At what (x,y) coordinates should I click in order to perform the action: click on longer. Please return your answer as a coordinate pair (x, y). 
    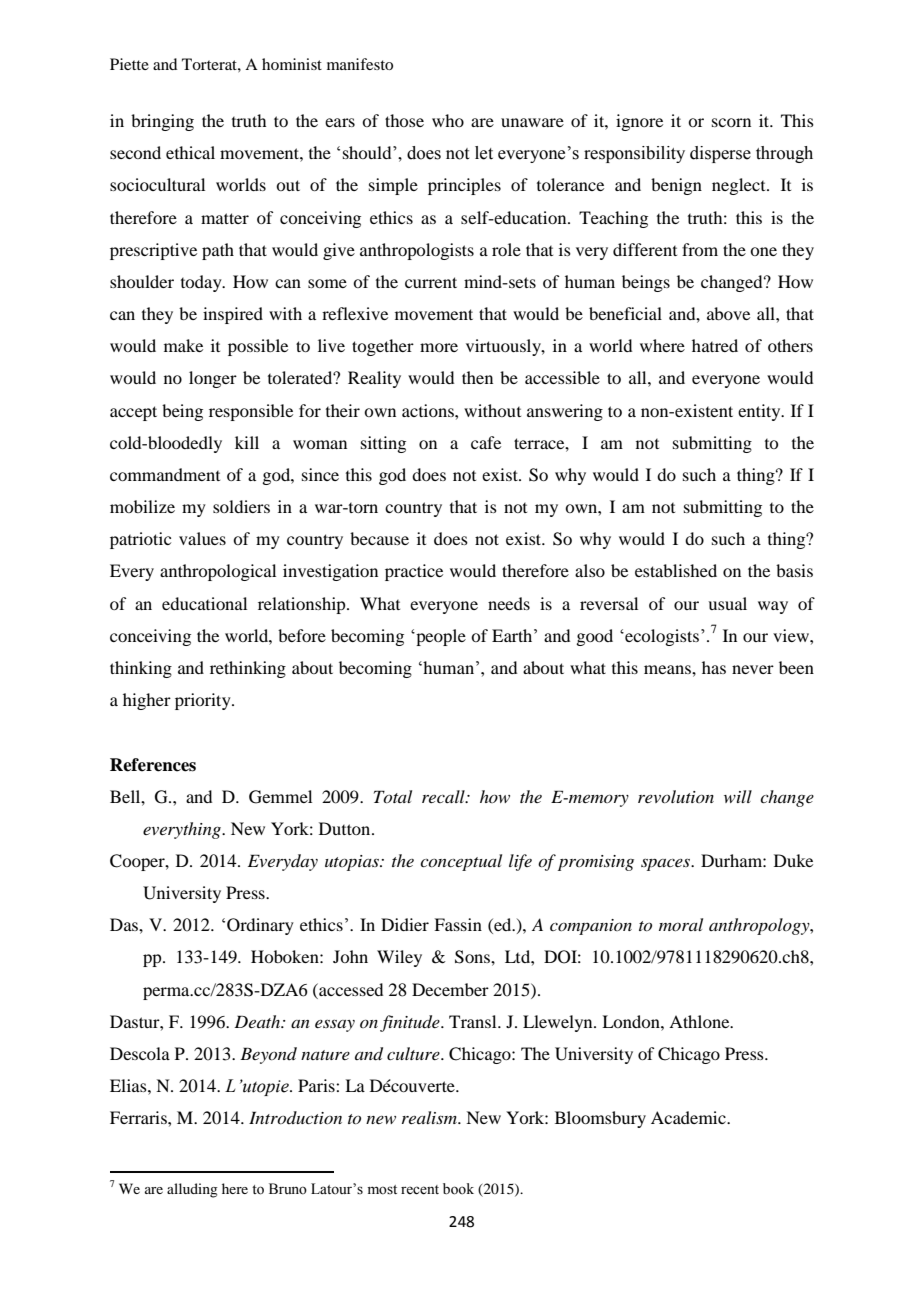
    Looking at the image, I should click on (213, 379).
